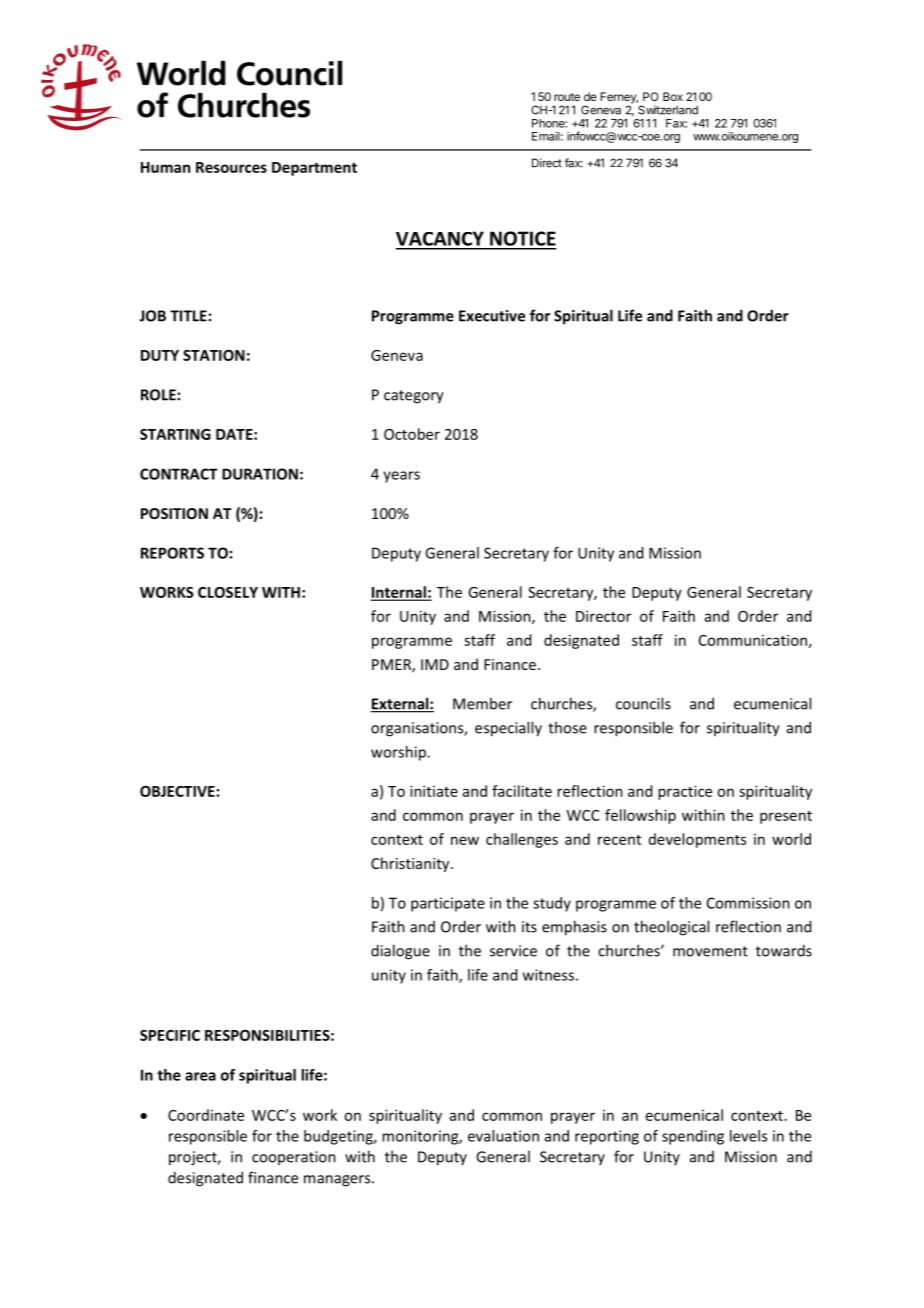 The height and width of the screenshot is (1308, 924). Describe the element at coordinates (231, 167) in the screenshot. I see `Resources` at that location.
